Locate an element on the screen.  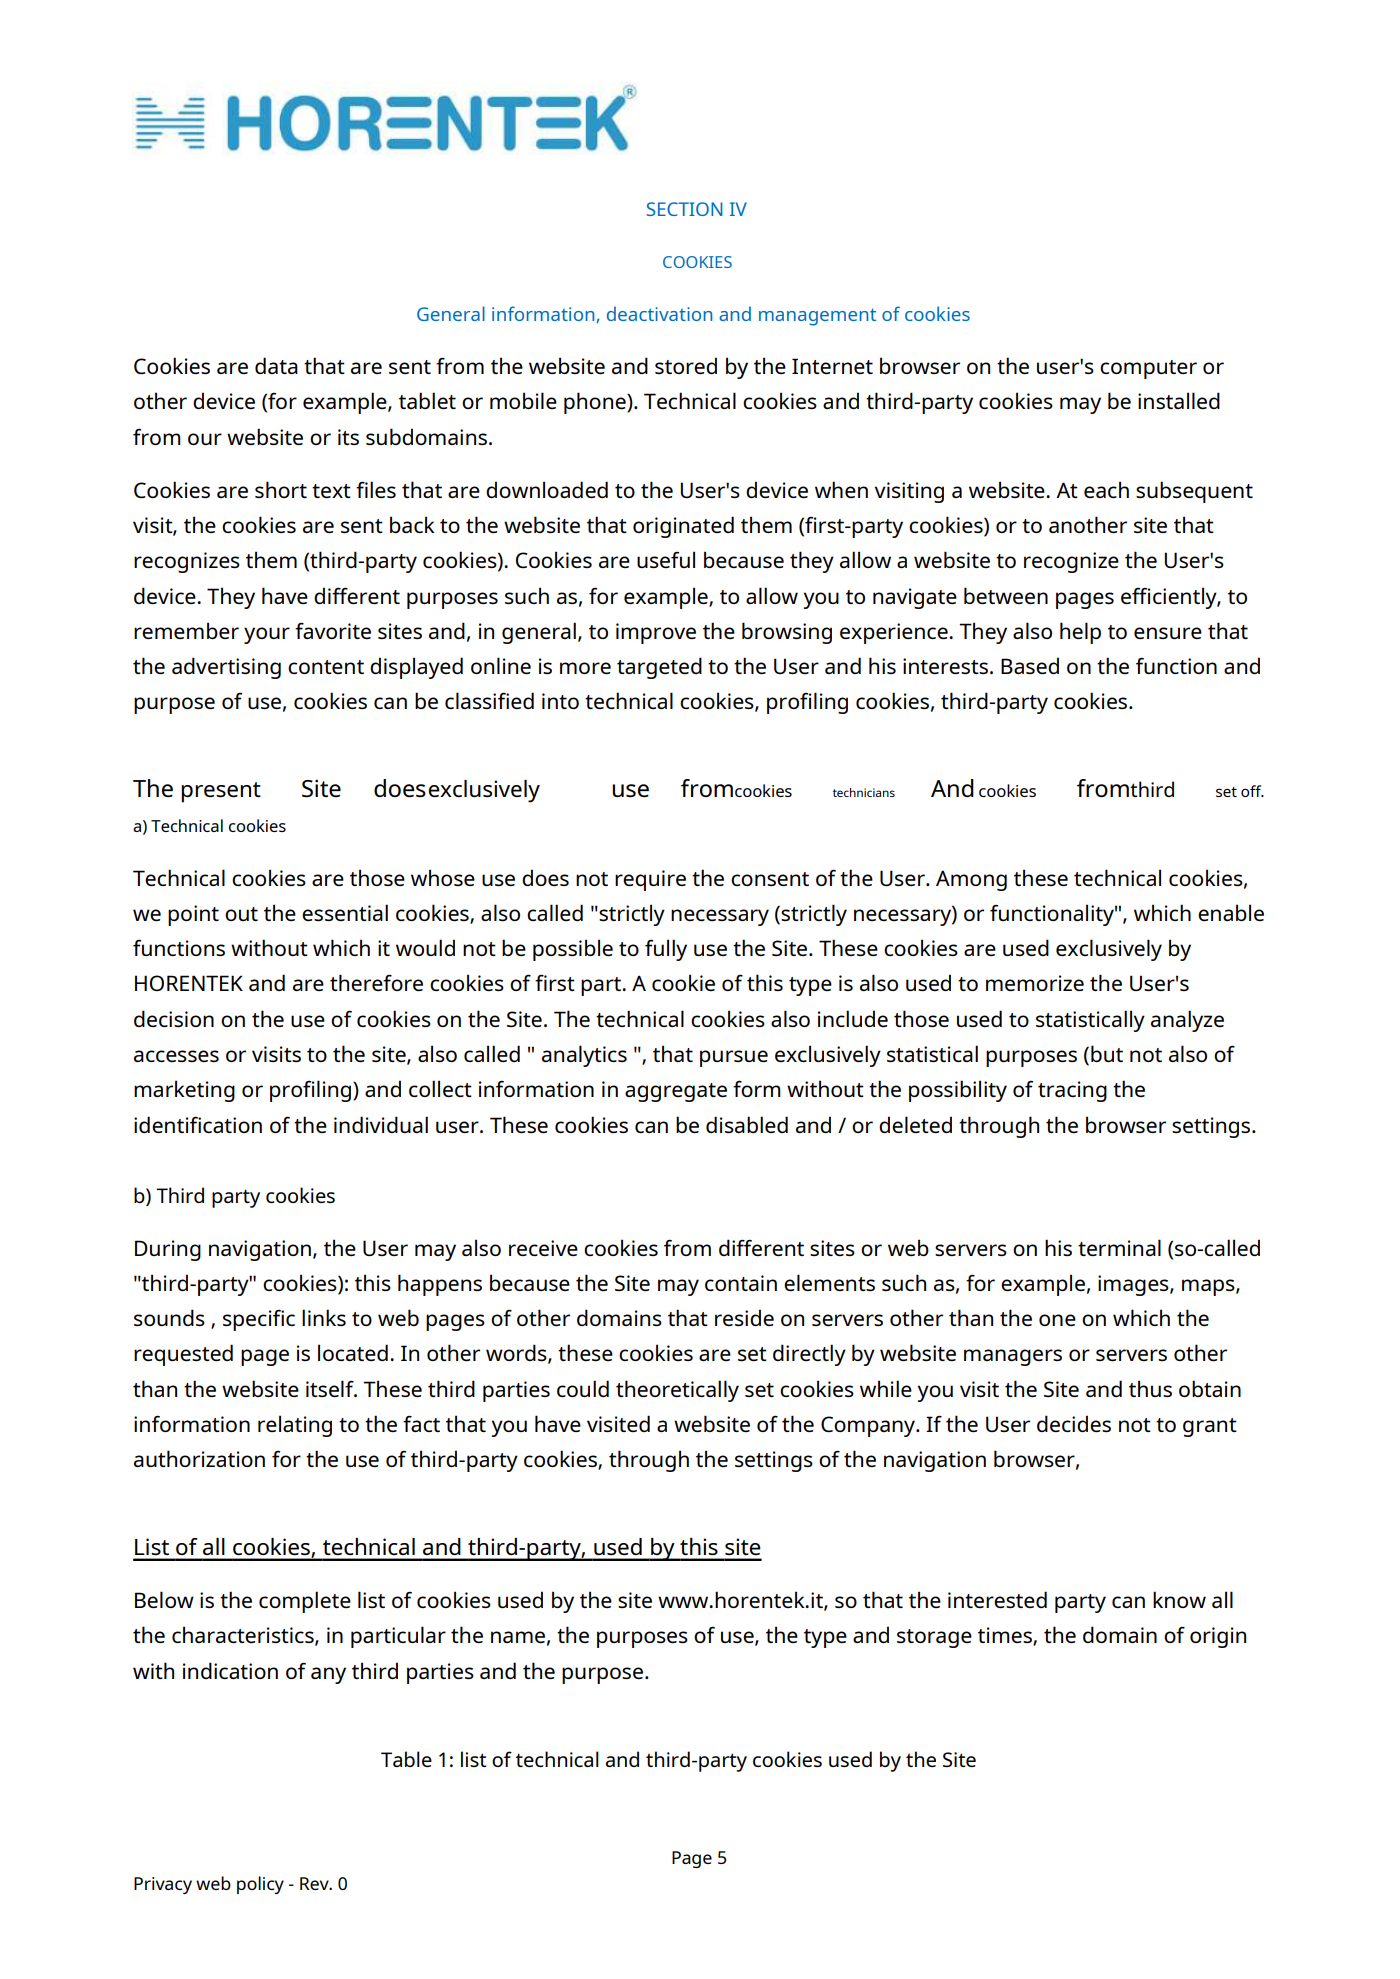
computer is located at coordinates (1148, 369).
